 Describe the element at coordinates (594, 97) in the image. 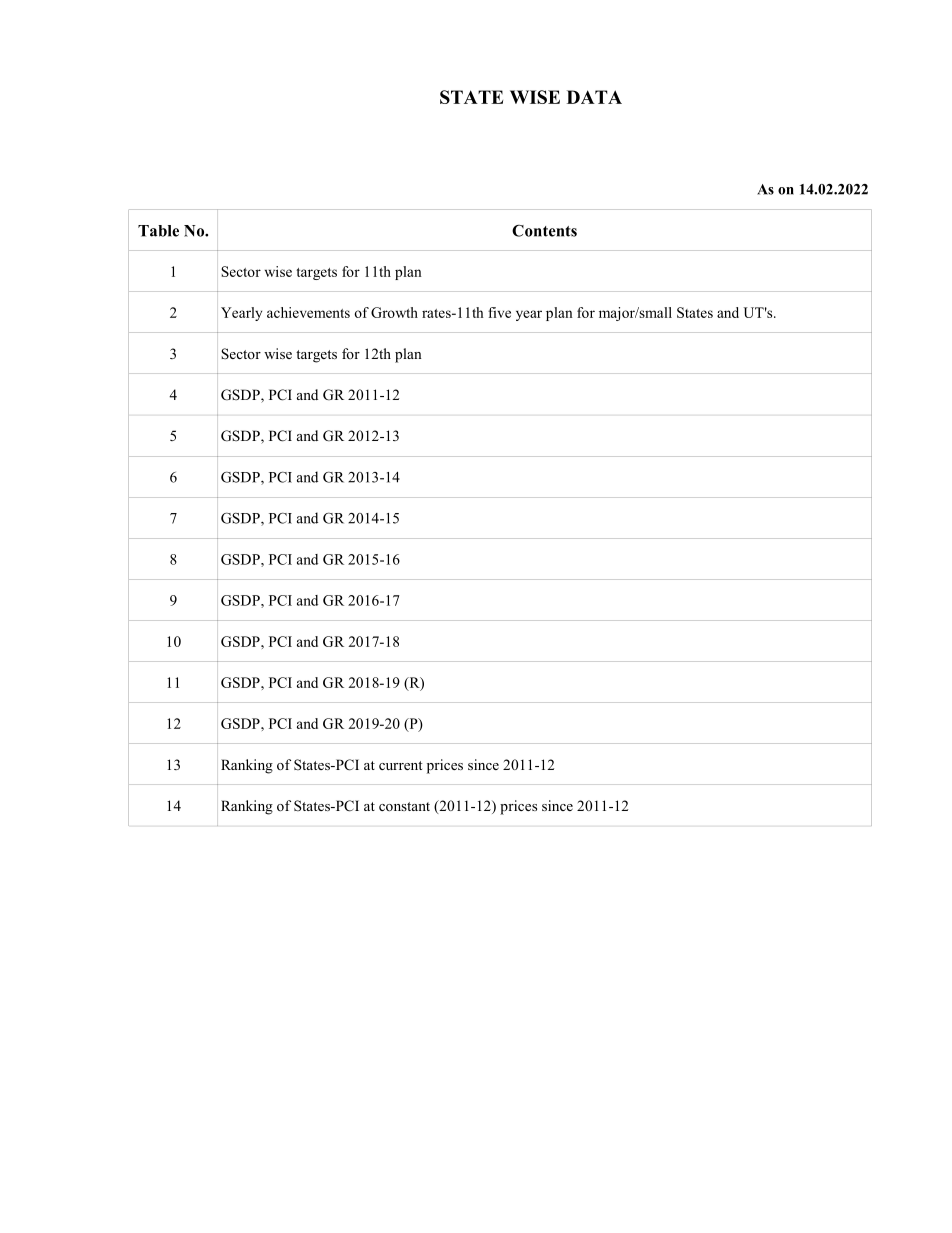

I see `DATA` at that location.
